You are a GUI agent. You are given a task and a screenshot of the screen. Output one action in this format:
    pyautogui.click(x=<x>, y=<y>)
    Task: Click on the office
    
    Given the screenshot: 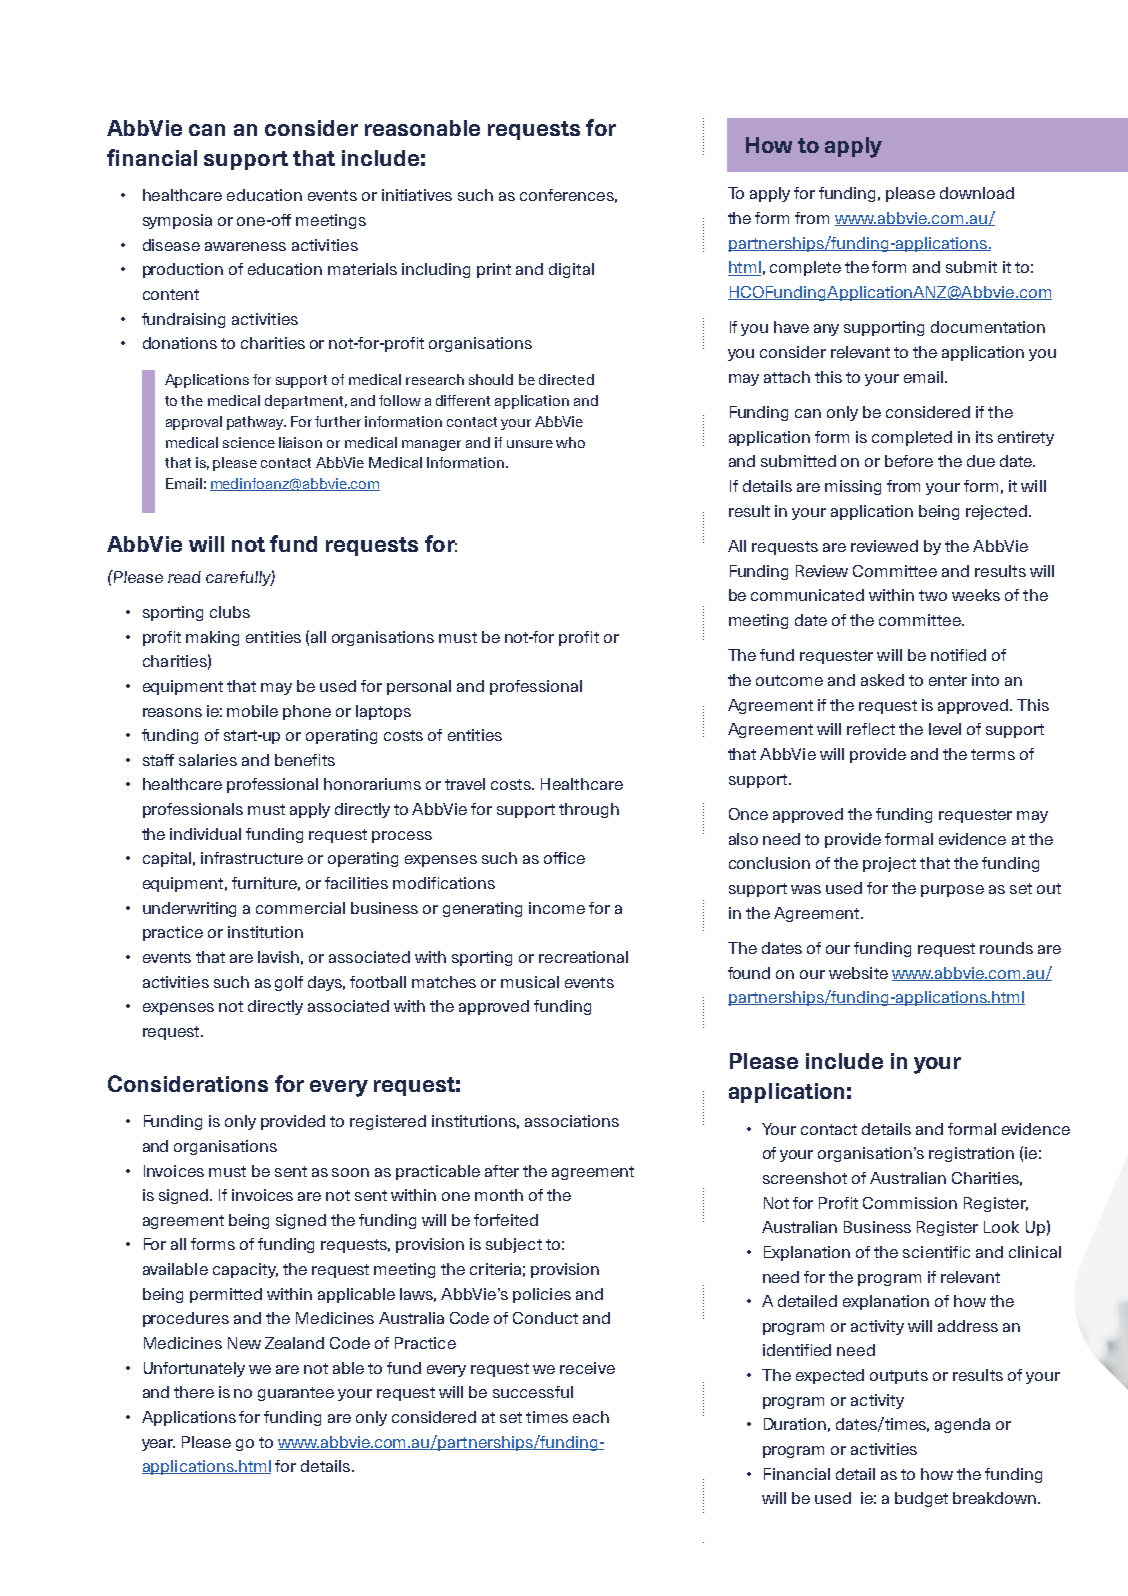 What is the action you would take?
    pyautogui.click(x=564, y=858)
